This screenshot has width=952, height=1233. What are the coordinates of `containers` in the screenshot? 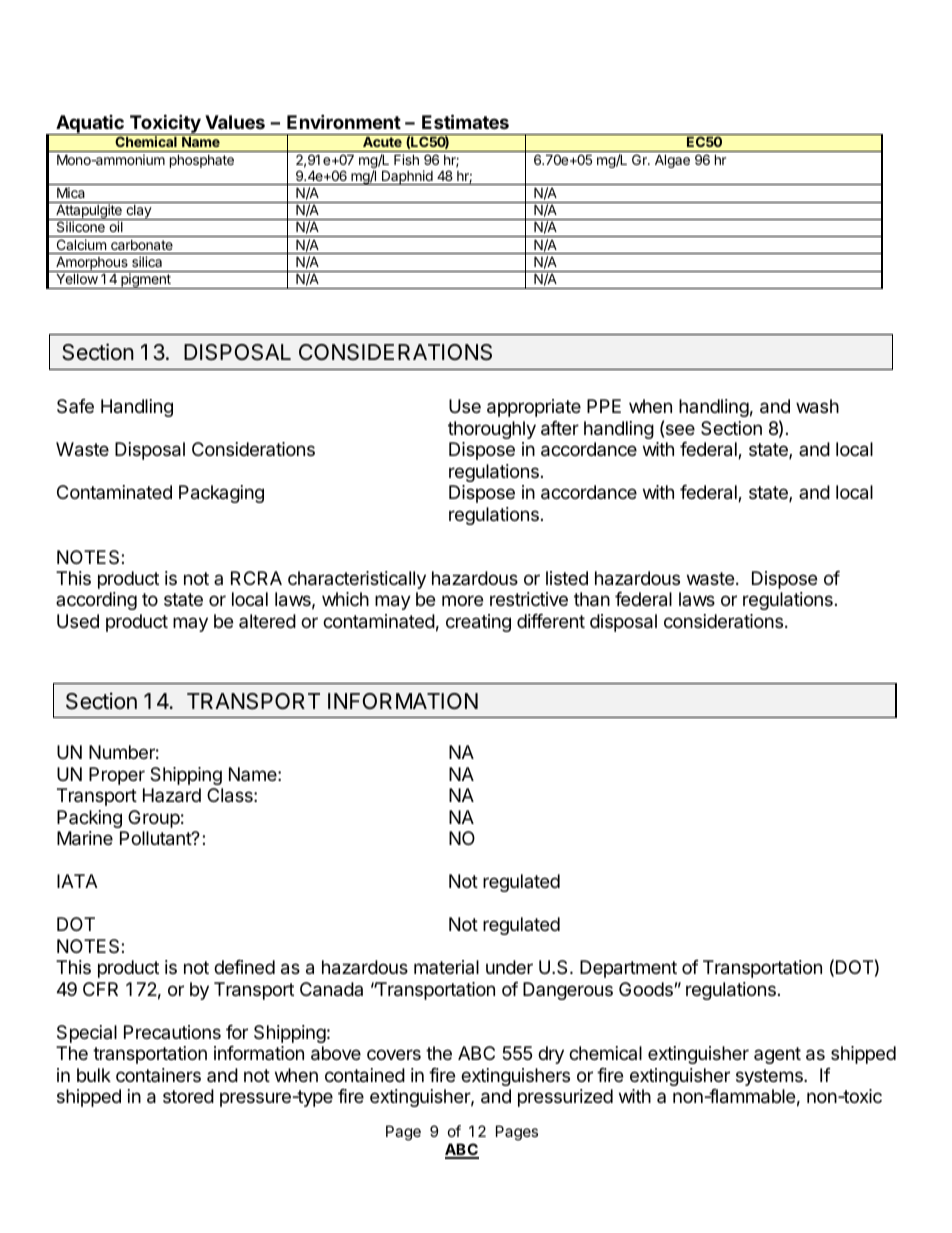 It's located at (158, 1075).
